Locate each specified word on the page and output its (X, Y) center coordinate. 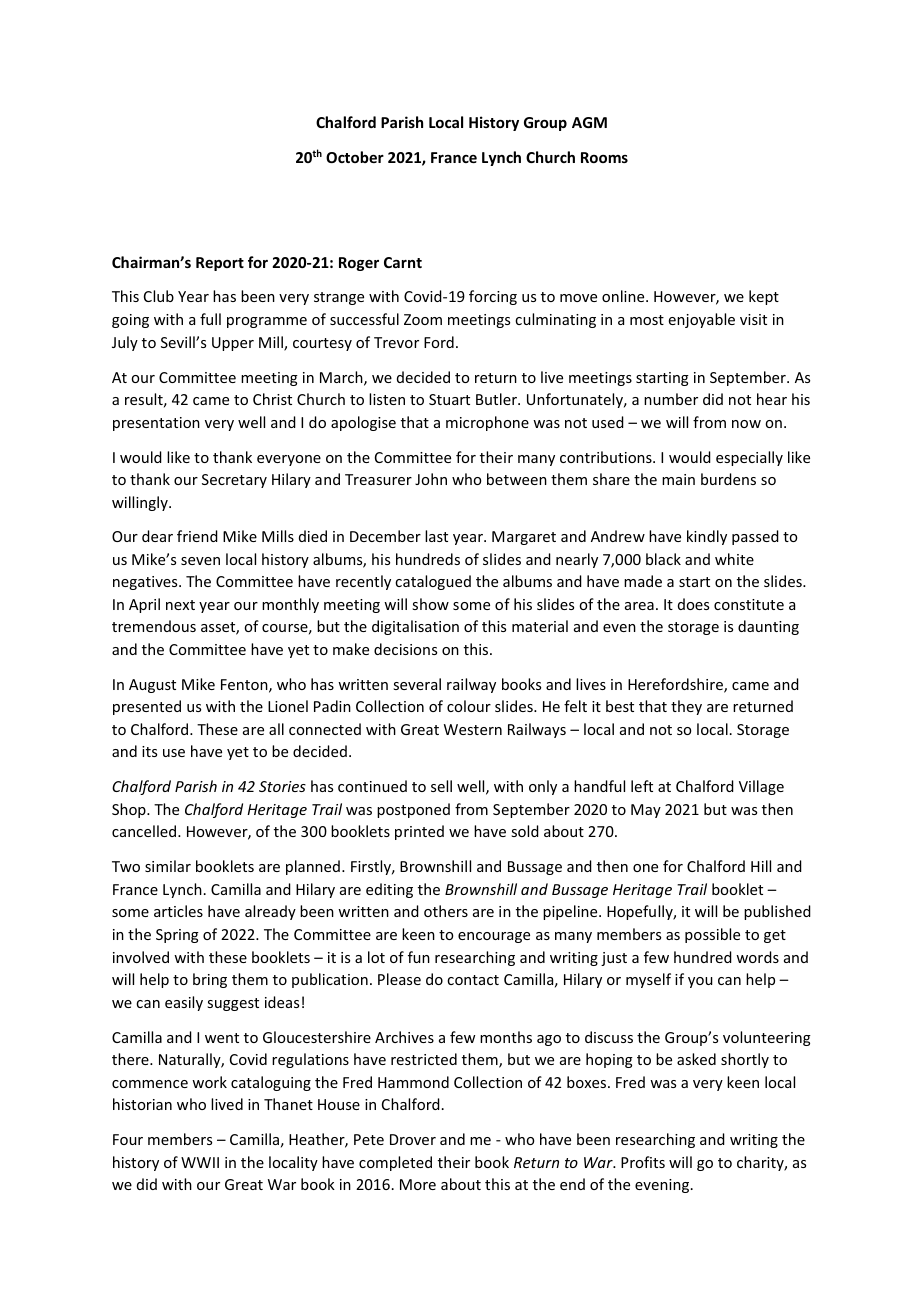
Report (220, 264)
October (355, 157)
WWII (200, 1162)
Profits (643, 1162)
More (418, 1184)
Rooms (604, 157)
